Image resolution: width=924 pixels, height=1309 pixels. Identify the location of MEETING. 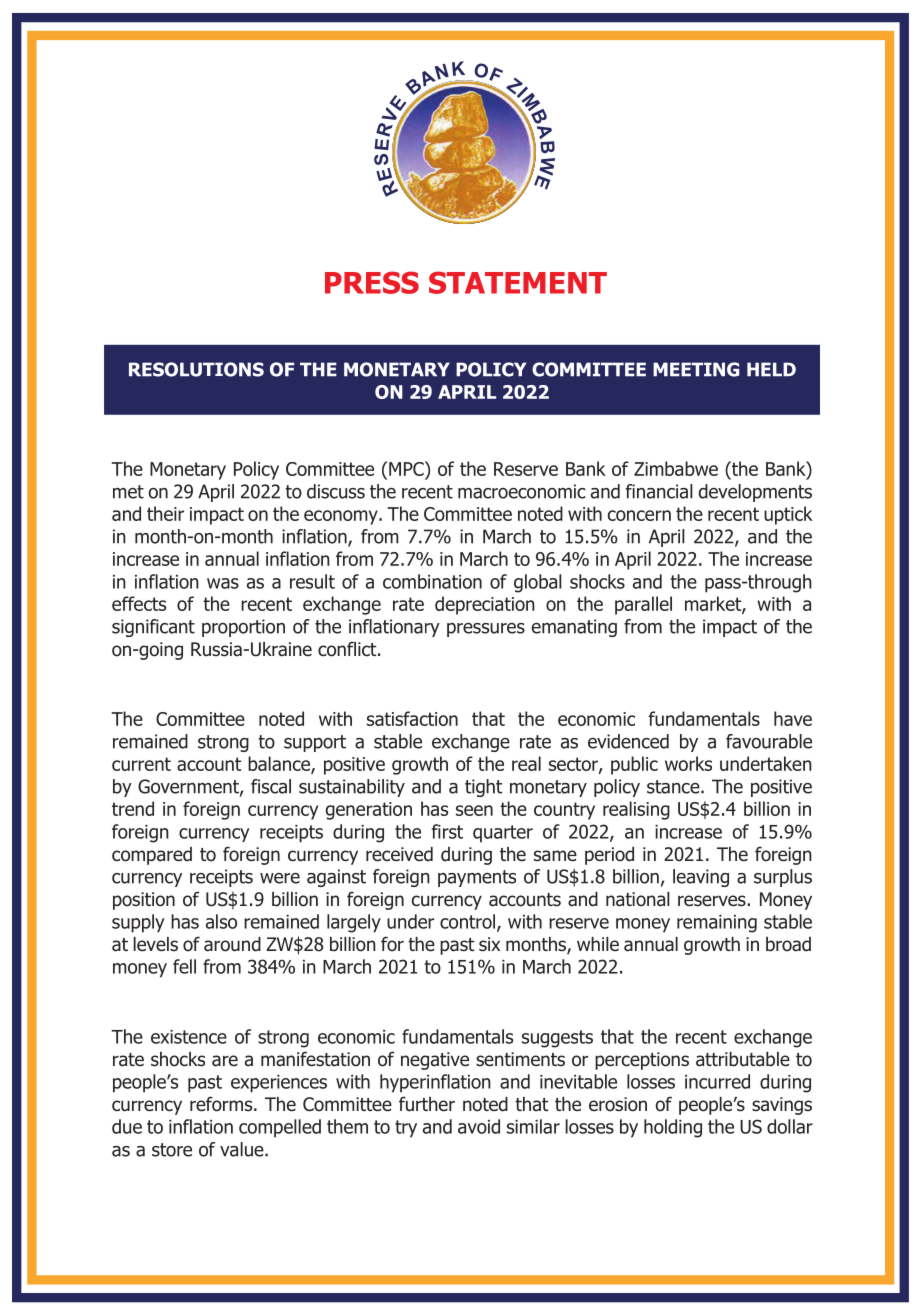
(696, 369).
